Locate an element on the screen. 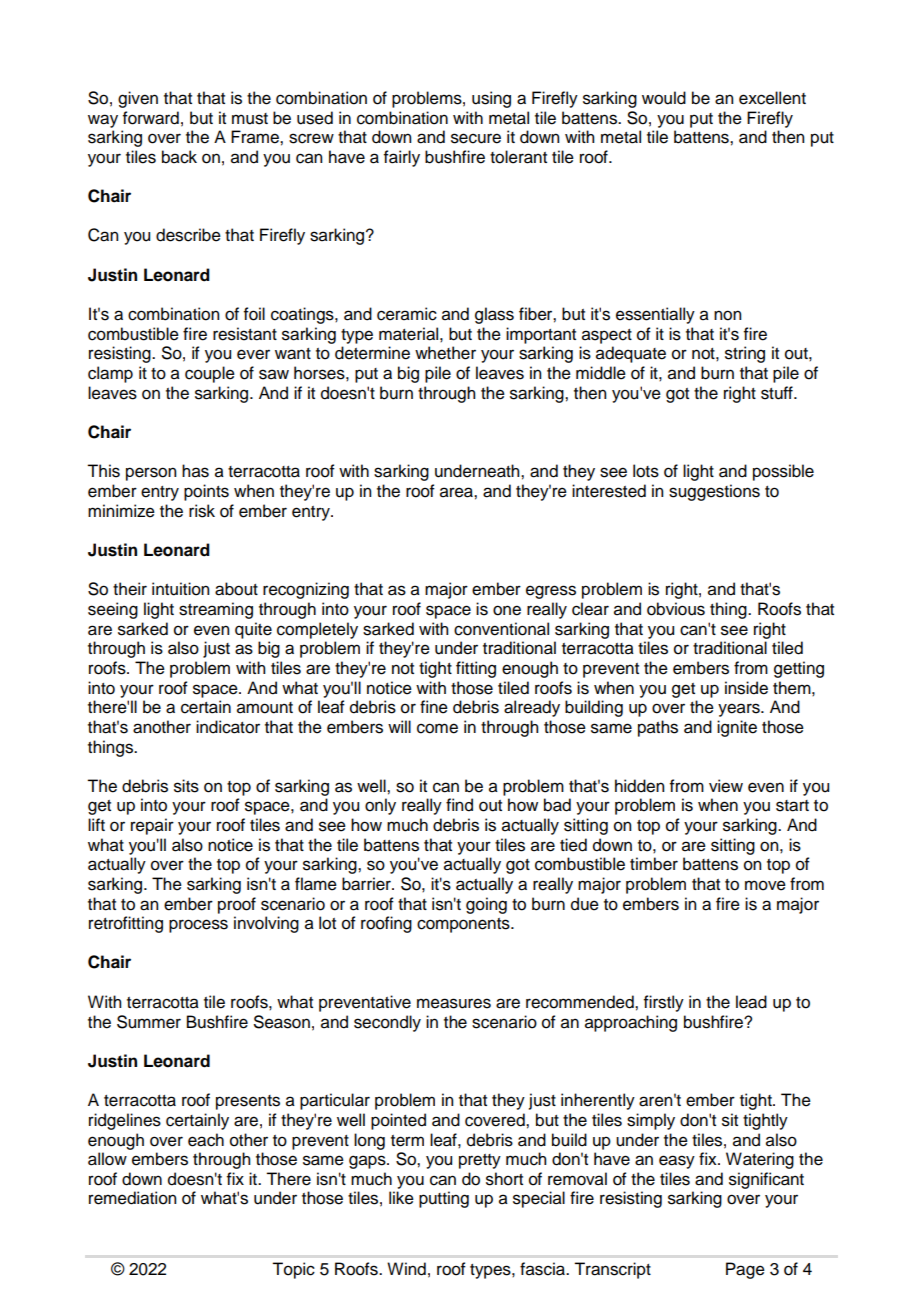 The width and height of the screenshot is (924, 1308). remediation is located at coordinates (132, 1198).
